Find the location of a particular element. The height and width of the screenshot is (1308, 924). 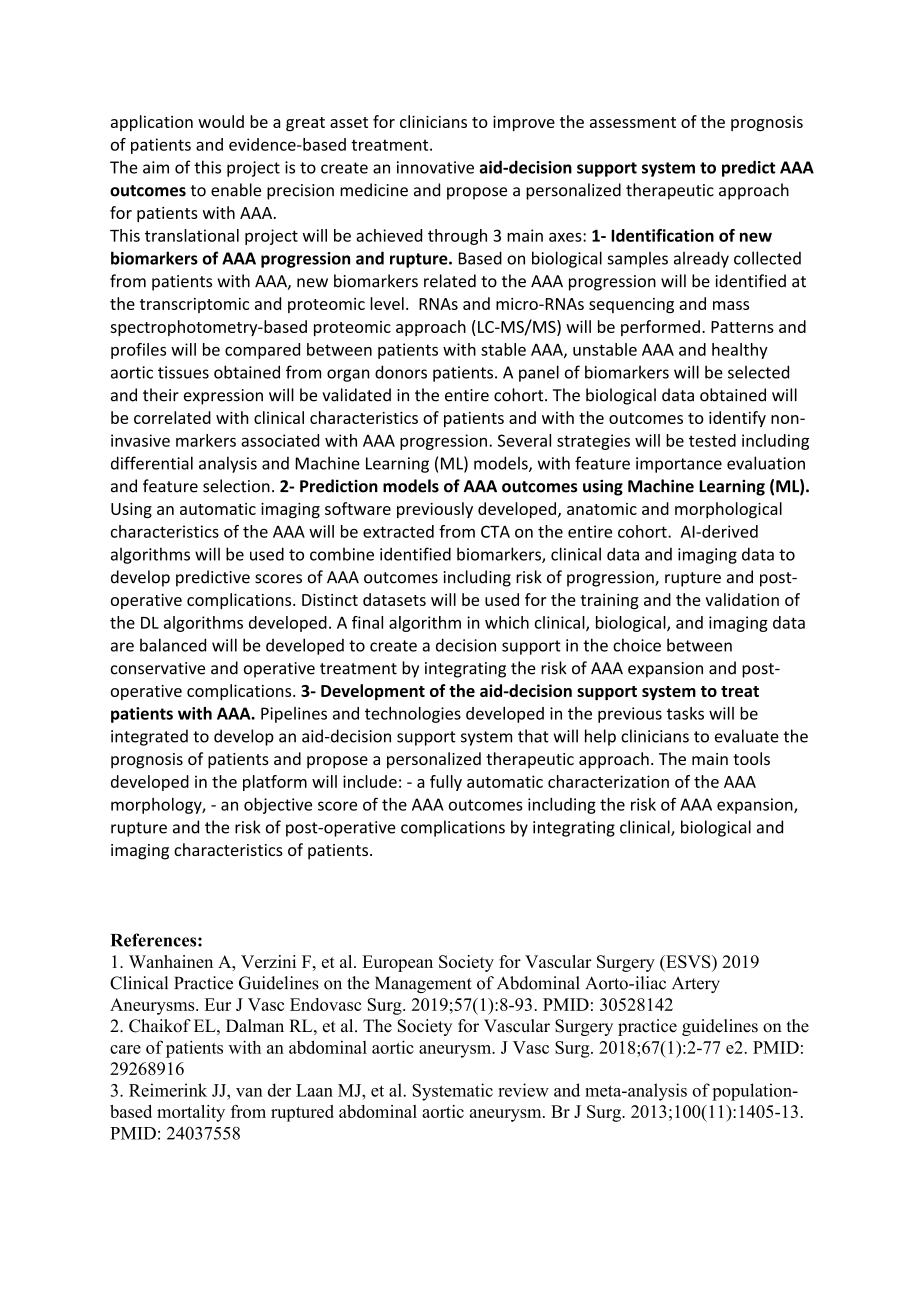

tissues is located at coordinates (183, 372).
